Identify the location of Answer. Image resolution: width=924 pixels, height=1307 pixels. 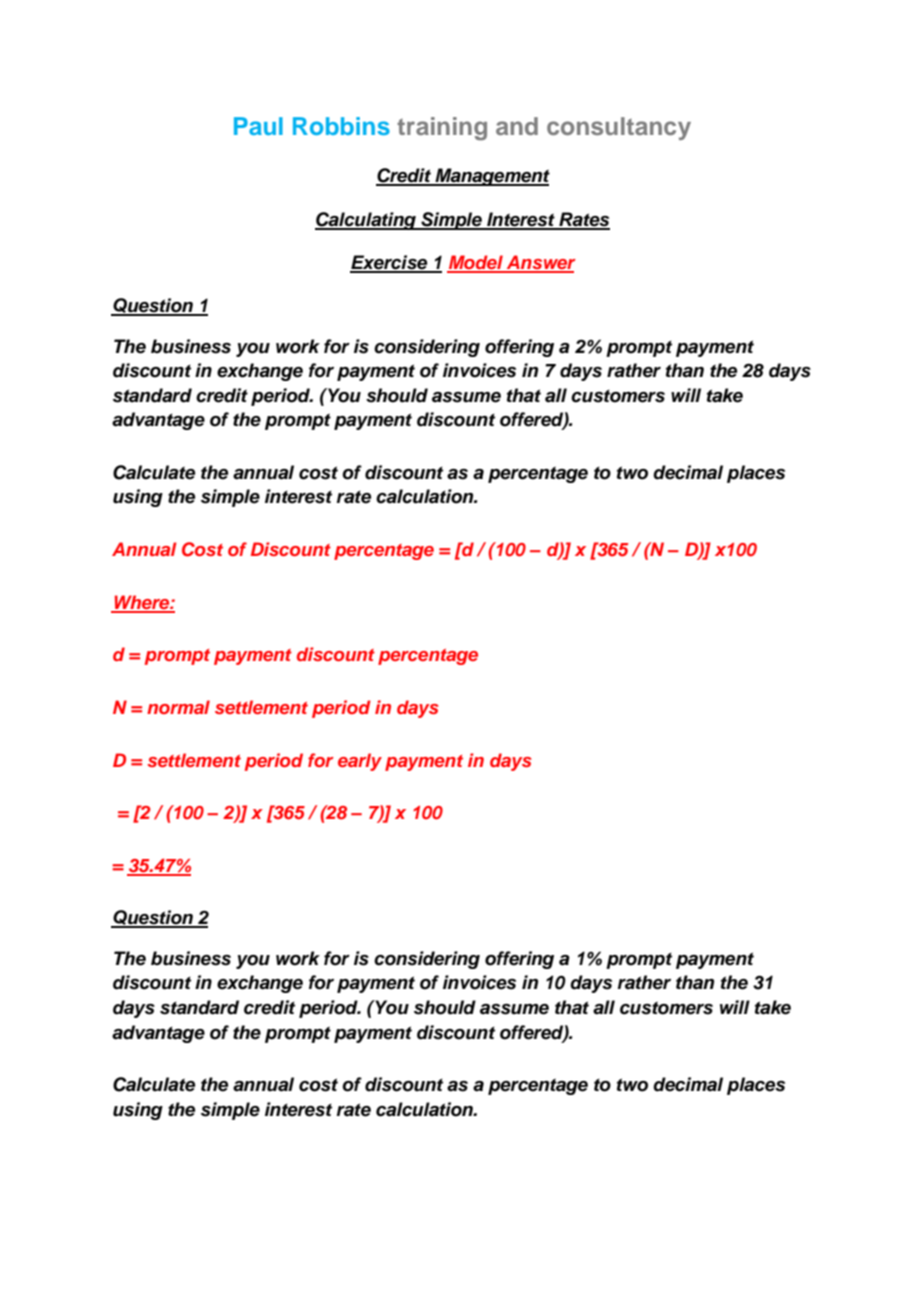
(540, 263).
